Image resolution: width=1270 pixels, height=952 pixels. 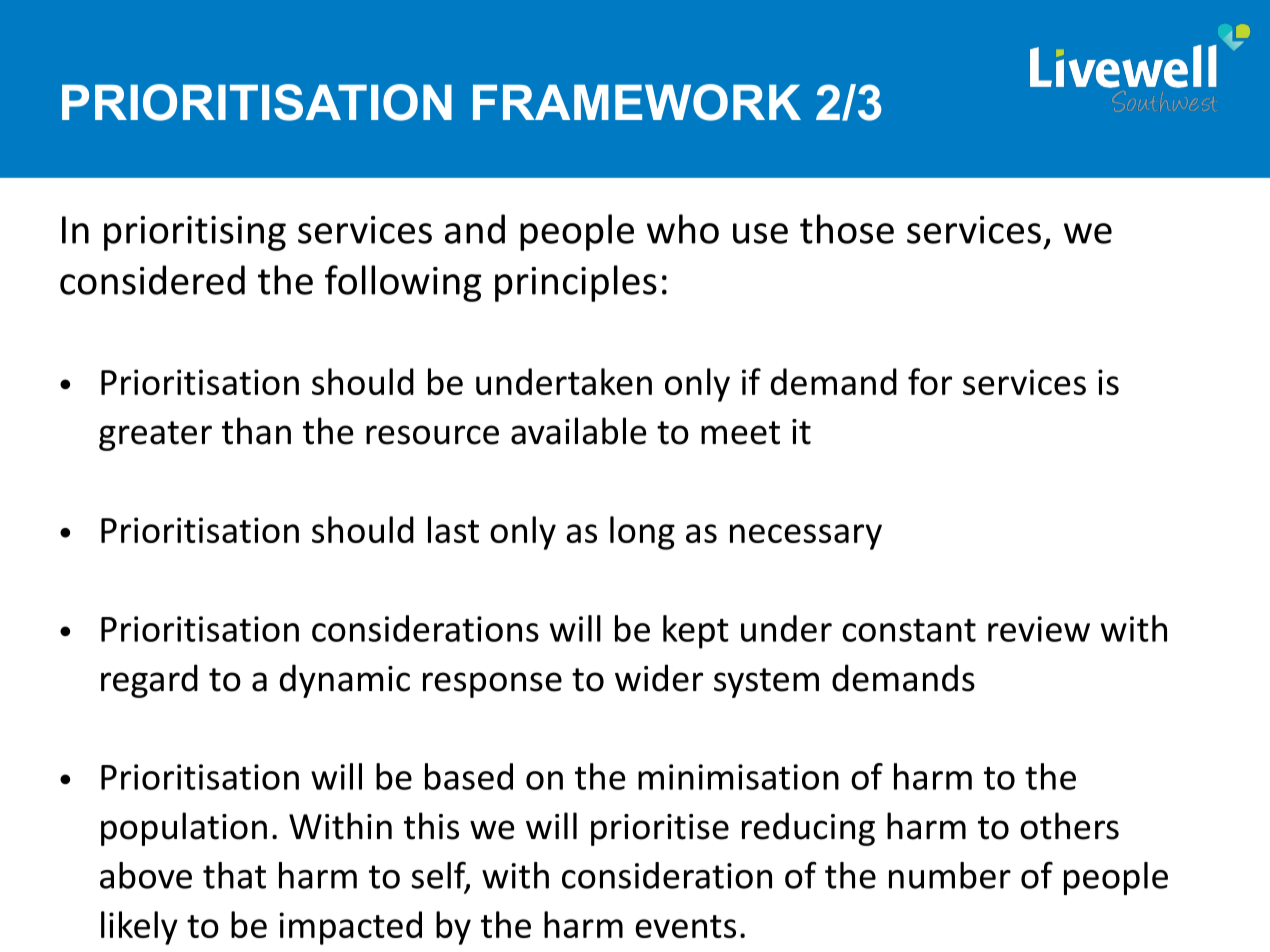 What do you see at coordinates (637, 102) in the page?
I see `FRAMEWORK` at bounding box center [637, 102].
